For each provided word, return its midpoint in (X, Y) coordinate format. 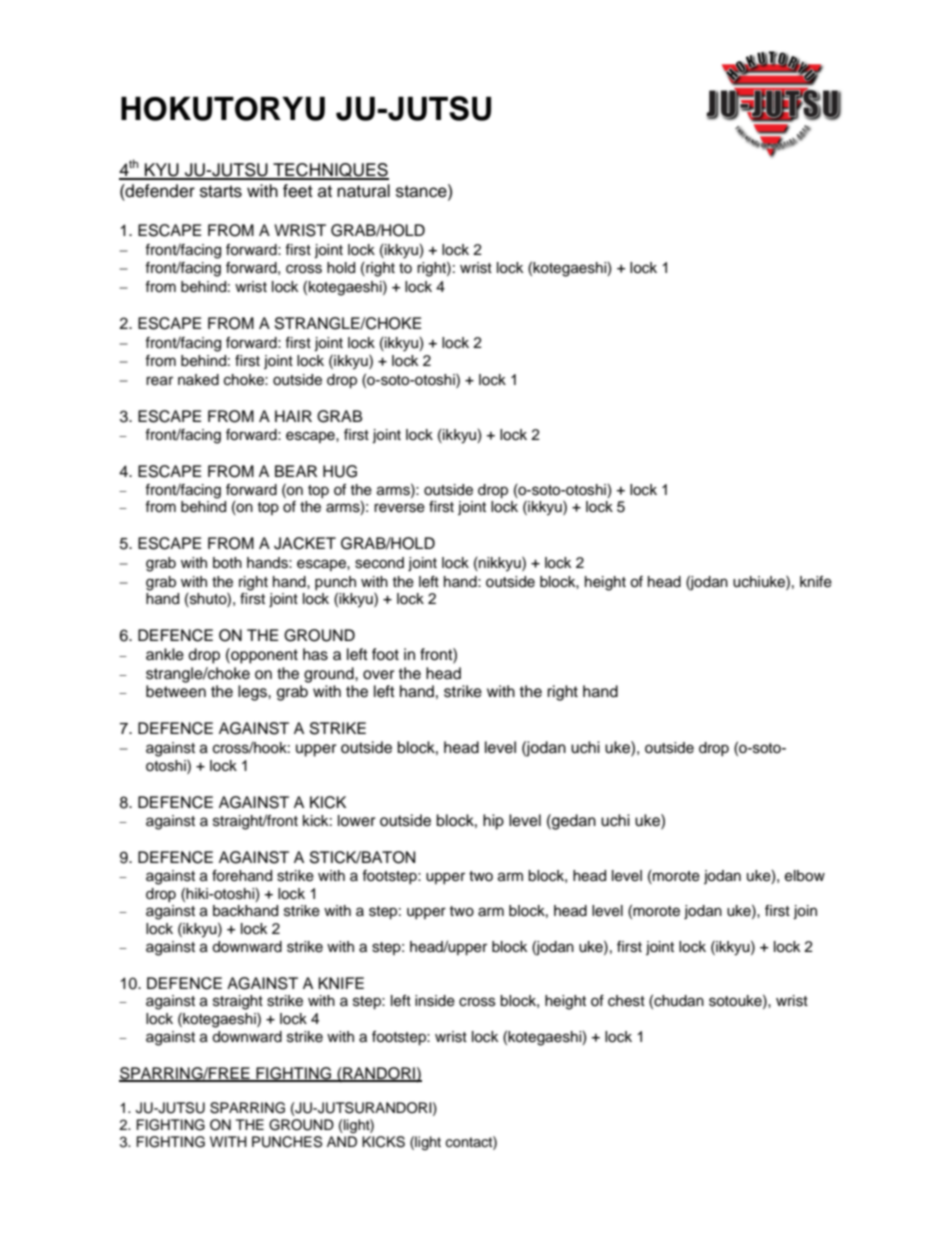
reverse (399, 508)
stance (422, 191)
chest (626, 1001)
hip (493, 822)
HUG (340, 471)
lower (357, 821)
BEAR (296, 471)
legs (253, 693)
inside (435, 1001)
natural (363, 191)
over (379, 675)
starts (221, 191)
